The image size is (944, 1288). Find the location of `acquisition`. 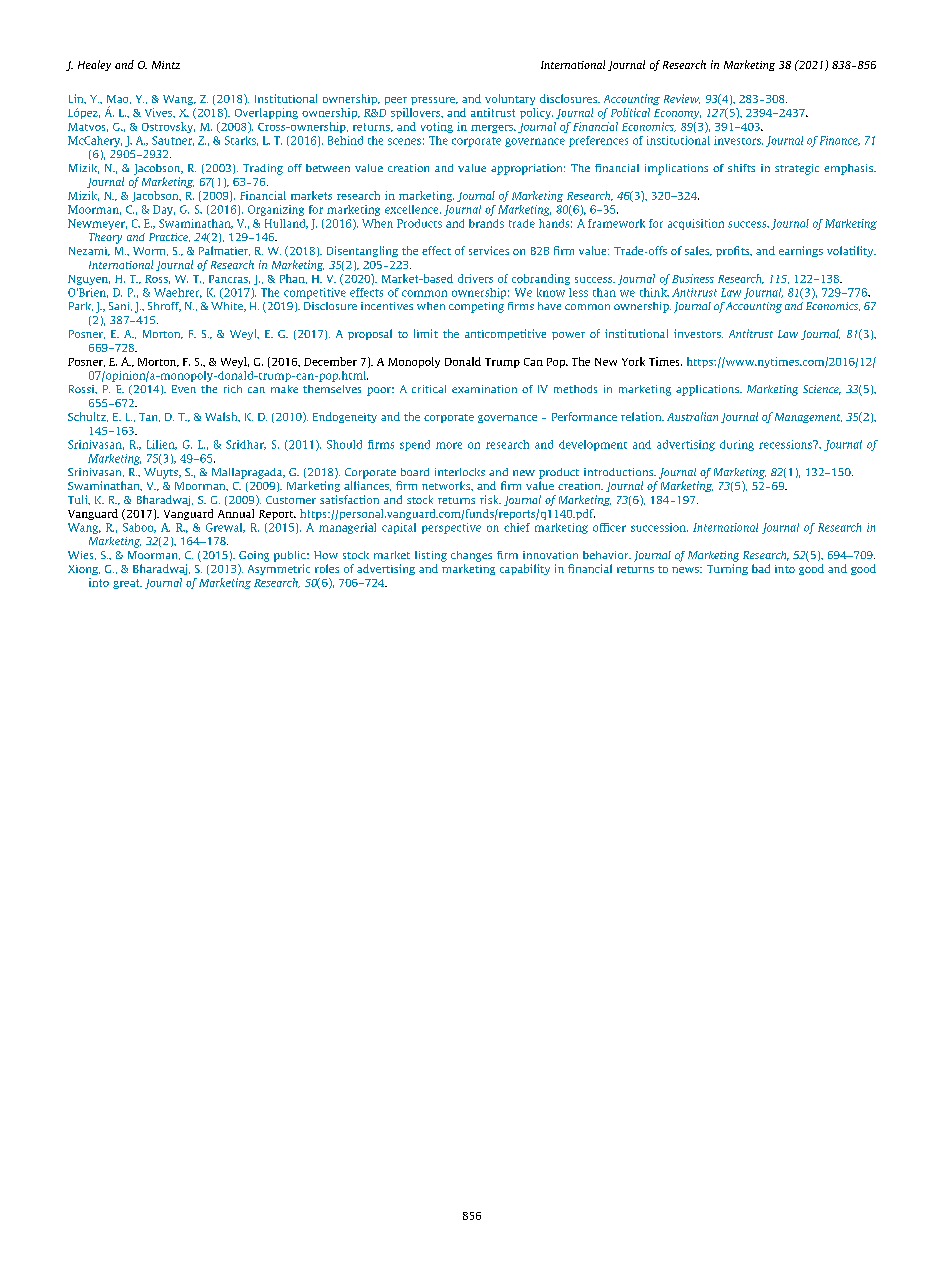

acquisition is located at coordinates (696, 224).
